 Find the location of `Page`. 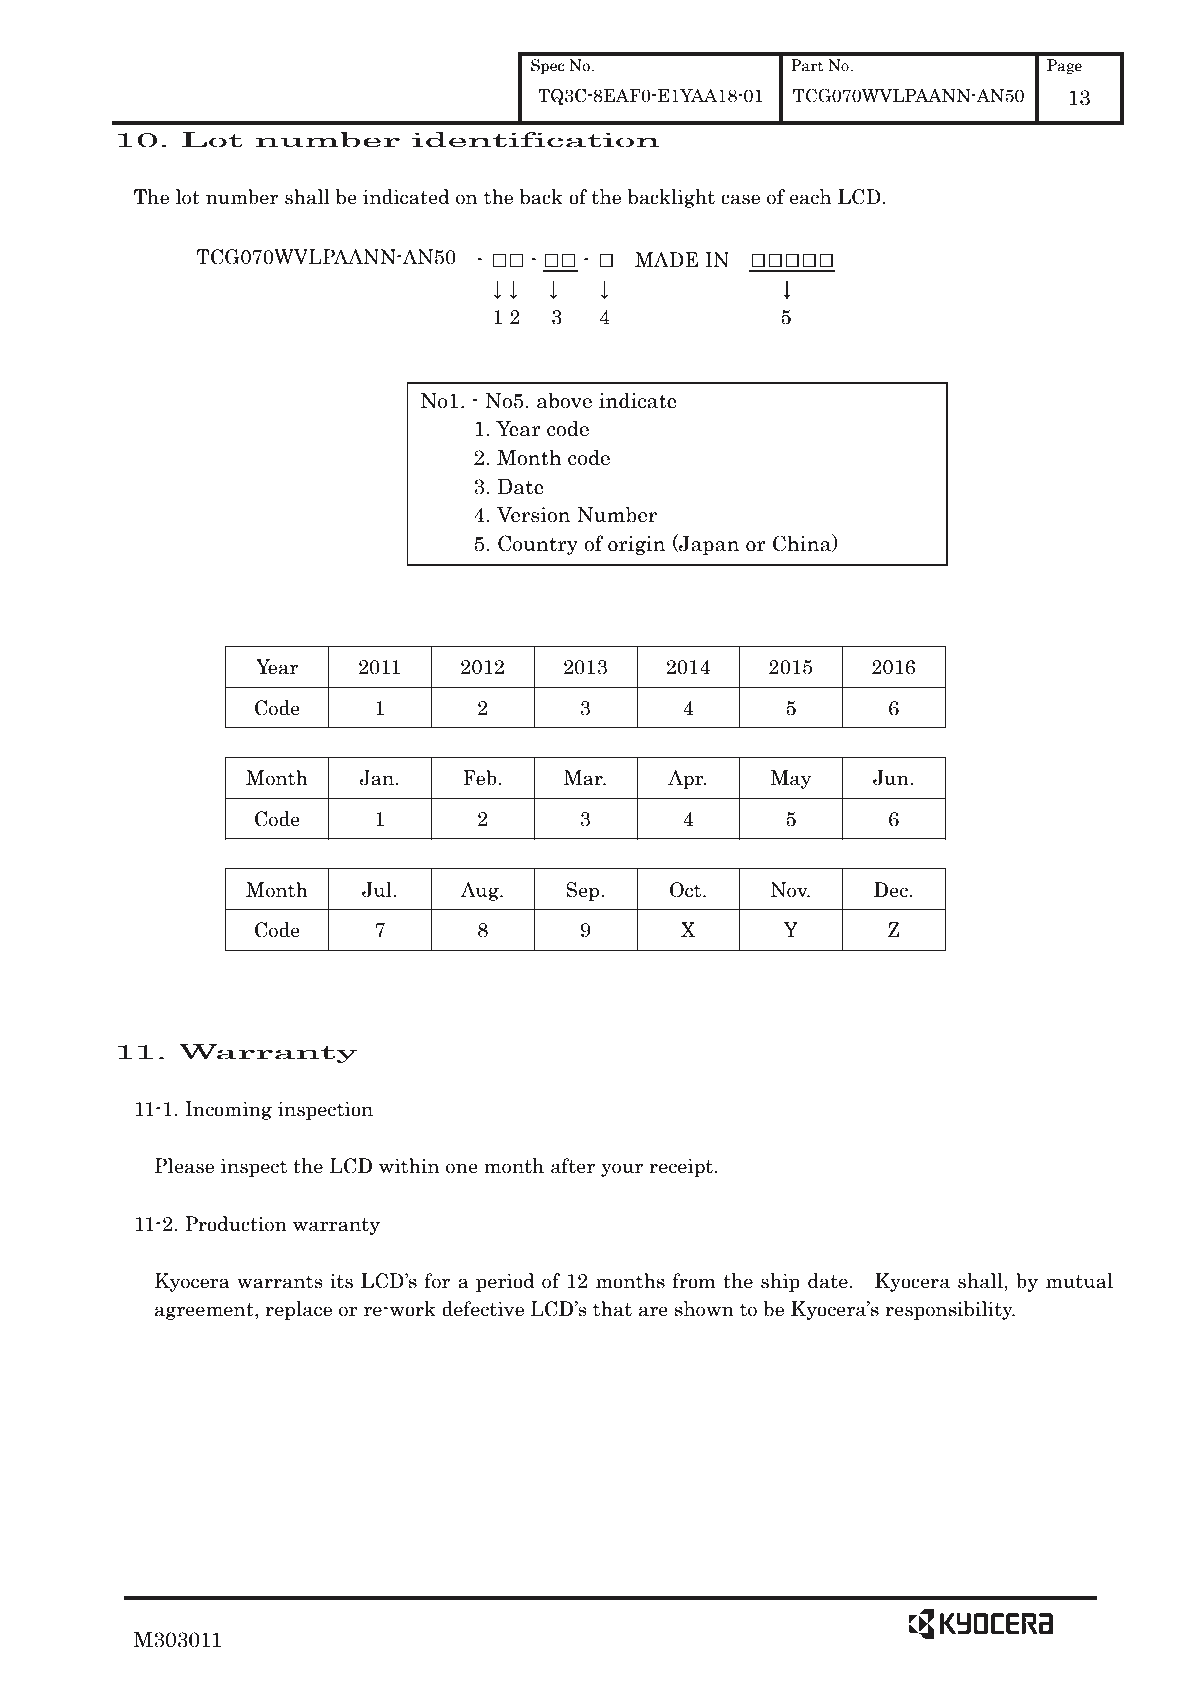

Page is located at coordinates (1064, 66).
